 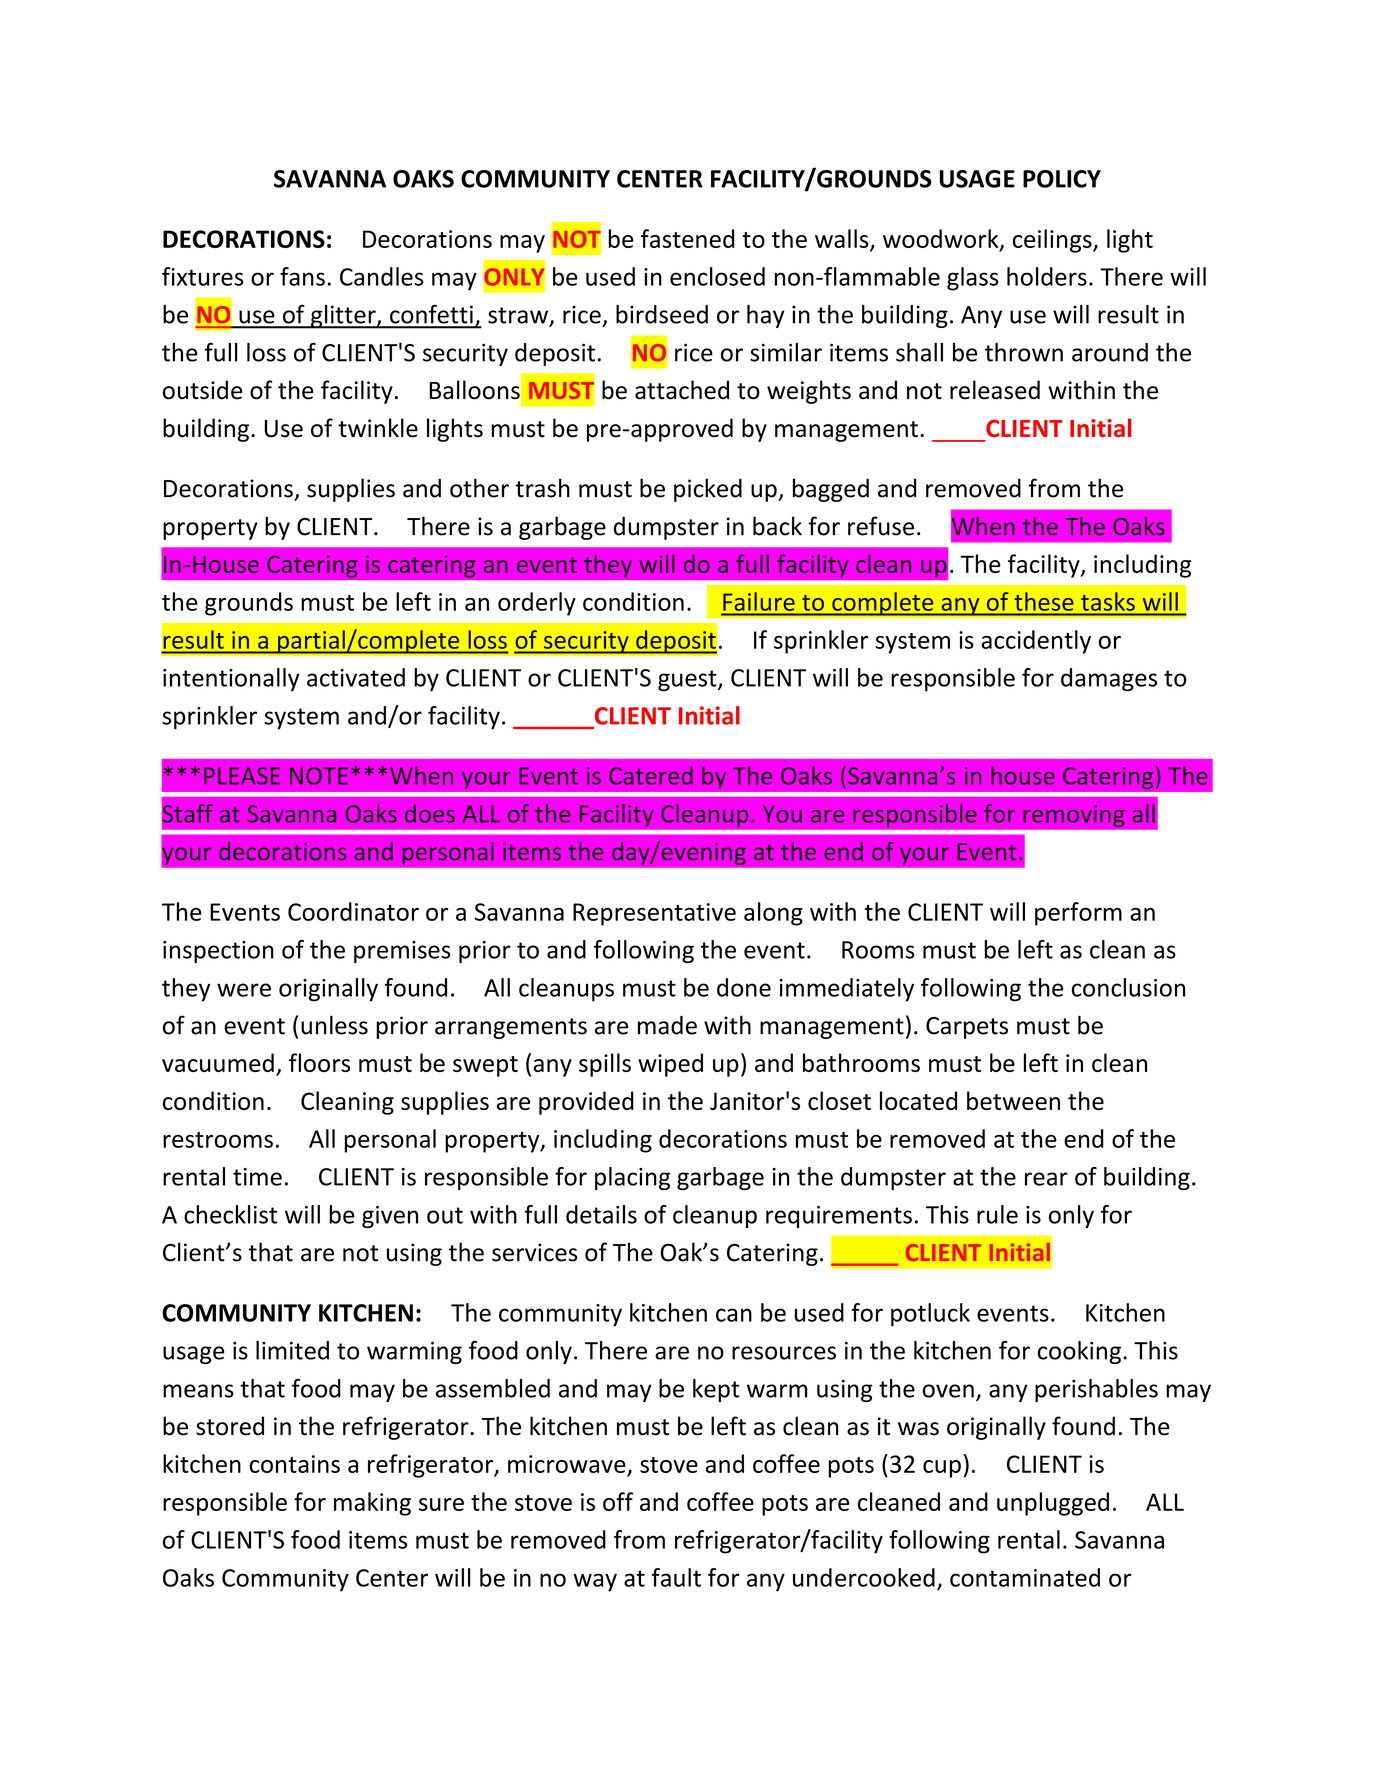 What do you see at coordinates (1025, 1577) in the image?
I see `contaminated` at bounding box center [1025, 1577].
